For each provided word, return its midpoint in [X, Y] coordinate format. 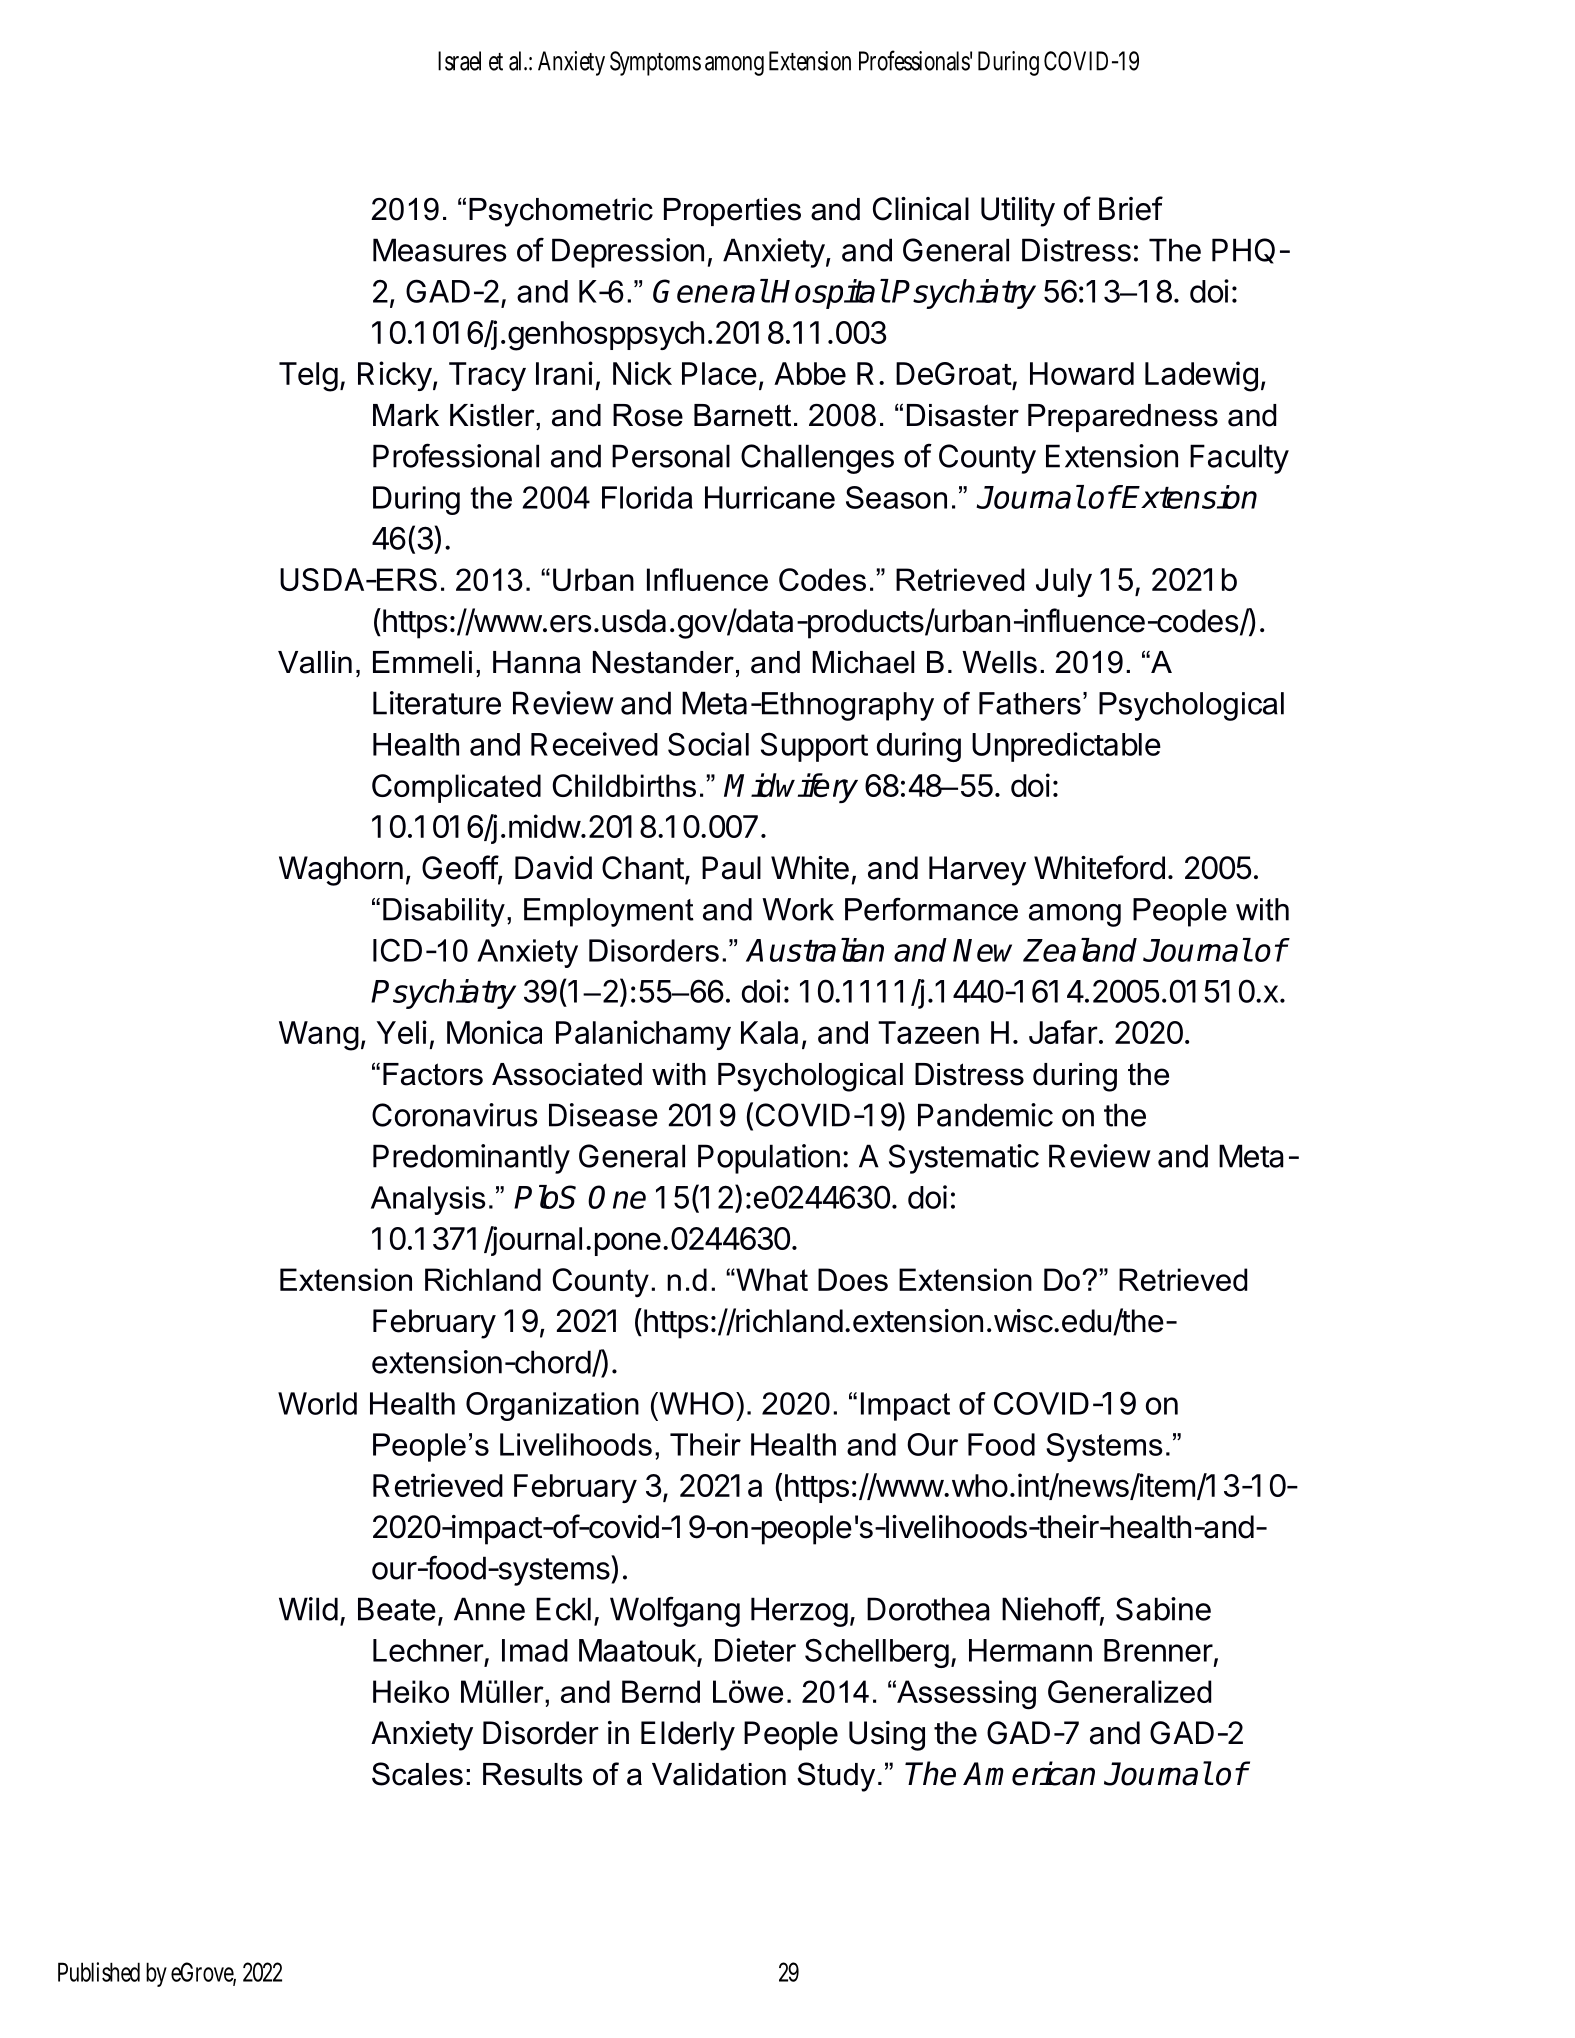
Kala [769, 1032]
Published [99, 1972]
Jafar [1063, 1032]
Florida [647, 497]
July [1064, 582]
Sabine [1163, 1609]
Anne [489, 1609]
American [1029, 1773]
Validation [719, 1774]
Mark [406, 415]
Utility [1018, 212]
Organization [552, 1406]
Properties [732, 212]
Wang [319, 1036]
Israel [459, 61]
